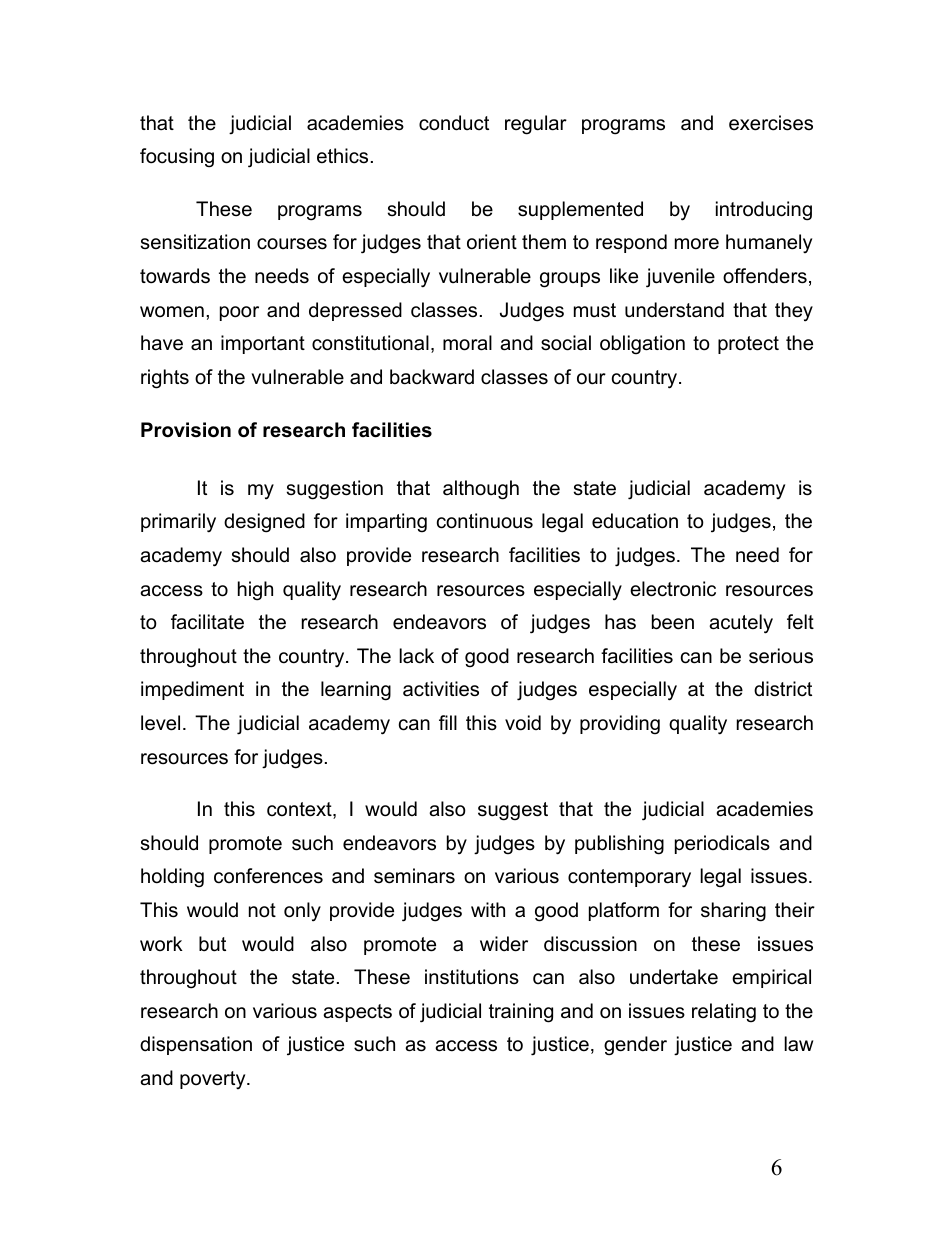  I want to click on level, so click(160, 723).
